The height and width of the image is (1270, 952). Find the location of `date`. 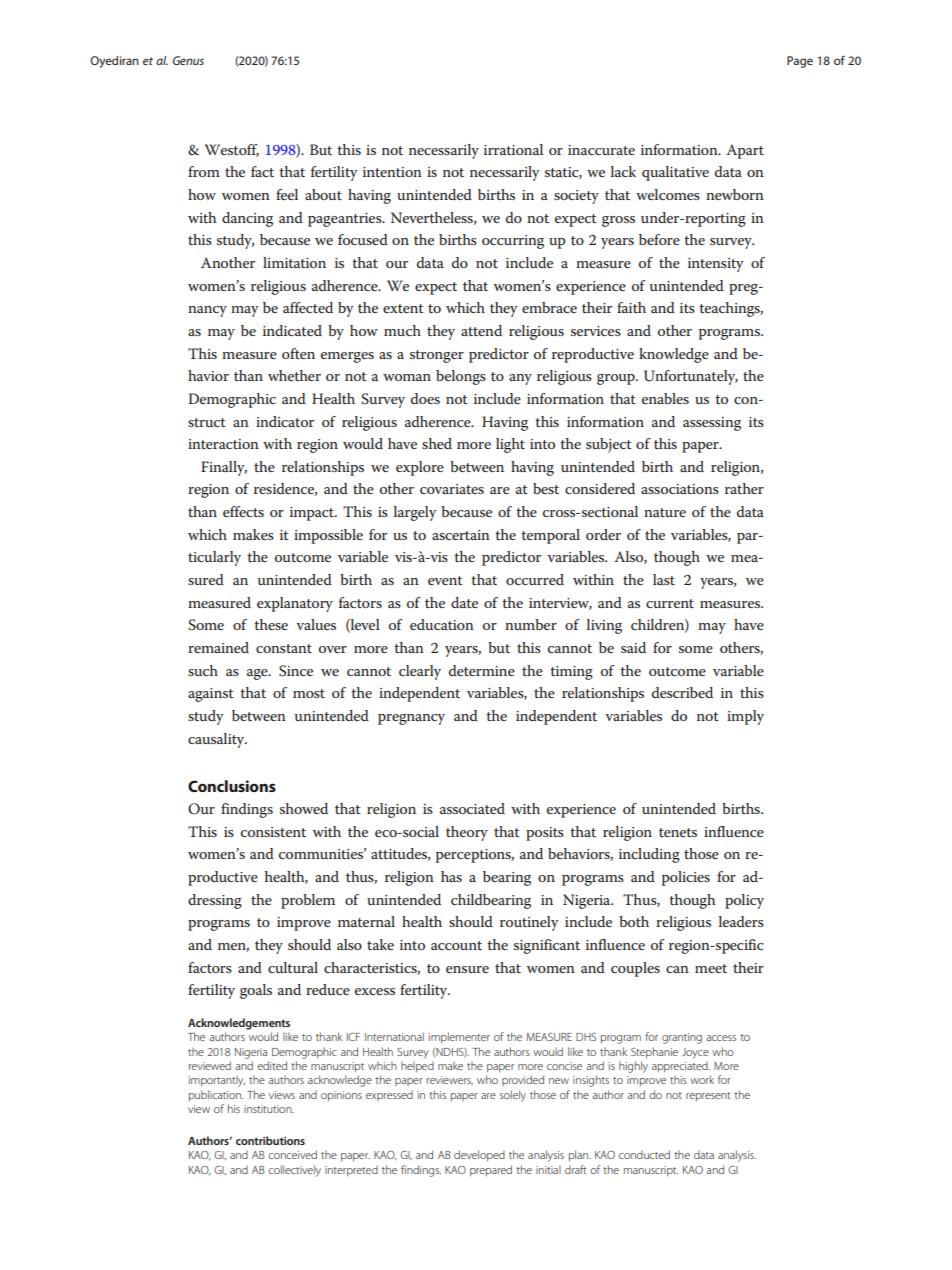

date is located at coordinates (464, 602).
